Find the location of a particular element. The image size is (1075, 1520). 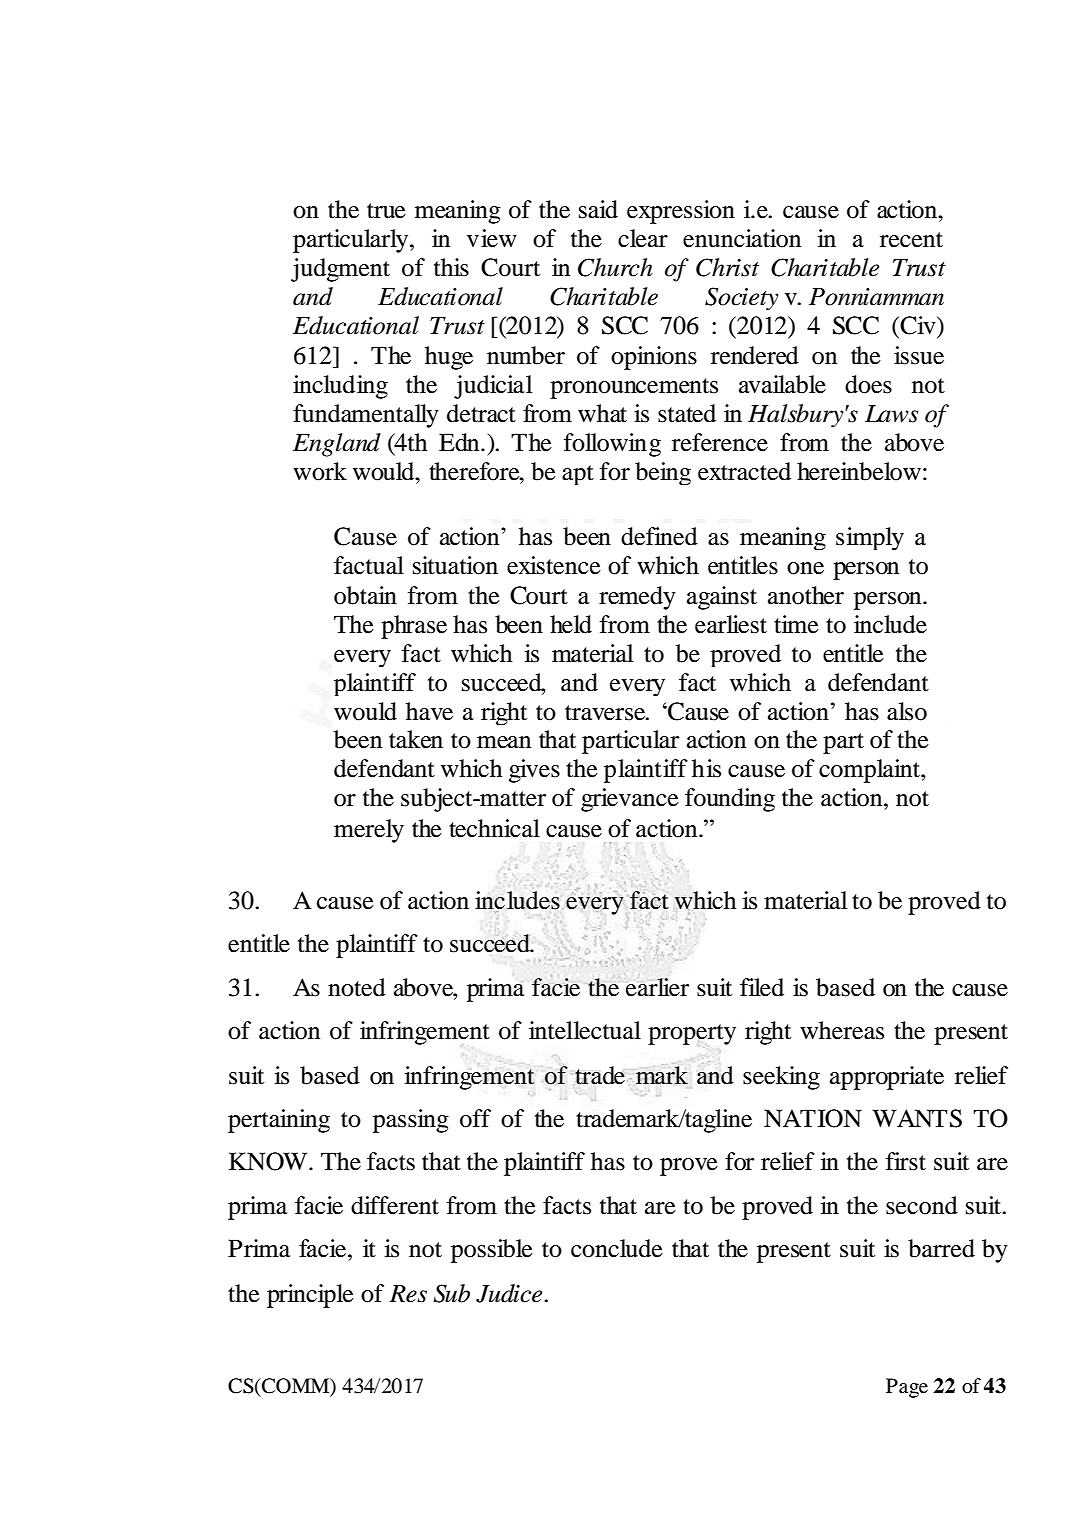

judgment is located at coordinates (340, 270).
